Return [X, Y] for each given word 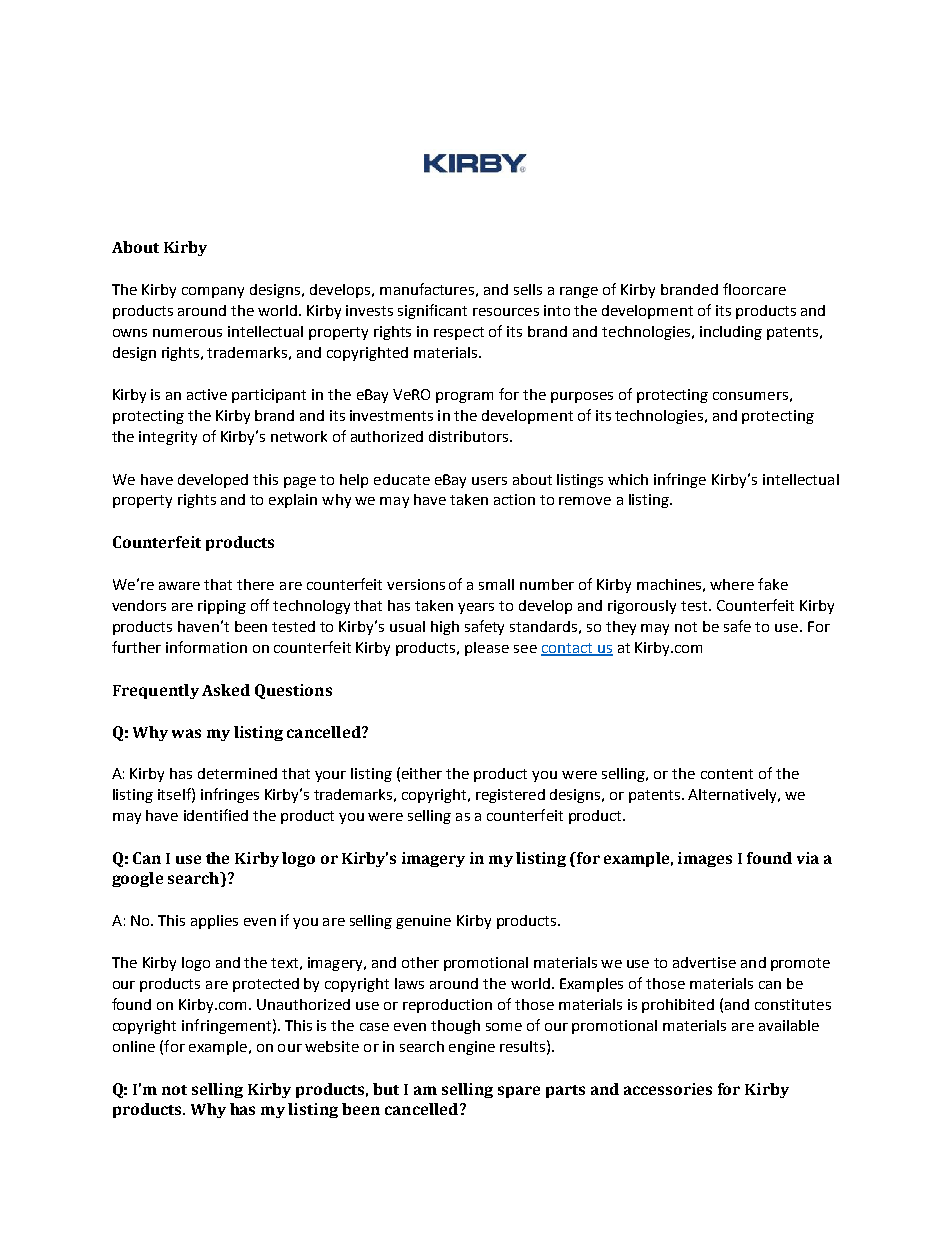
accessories [668, 1089]
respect [459, 333]
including [731, 333]
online [134, 1046]
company [213, 292]
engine [472, 1048]
